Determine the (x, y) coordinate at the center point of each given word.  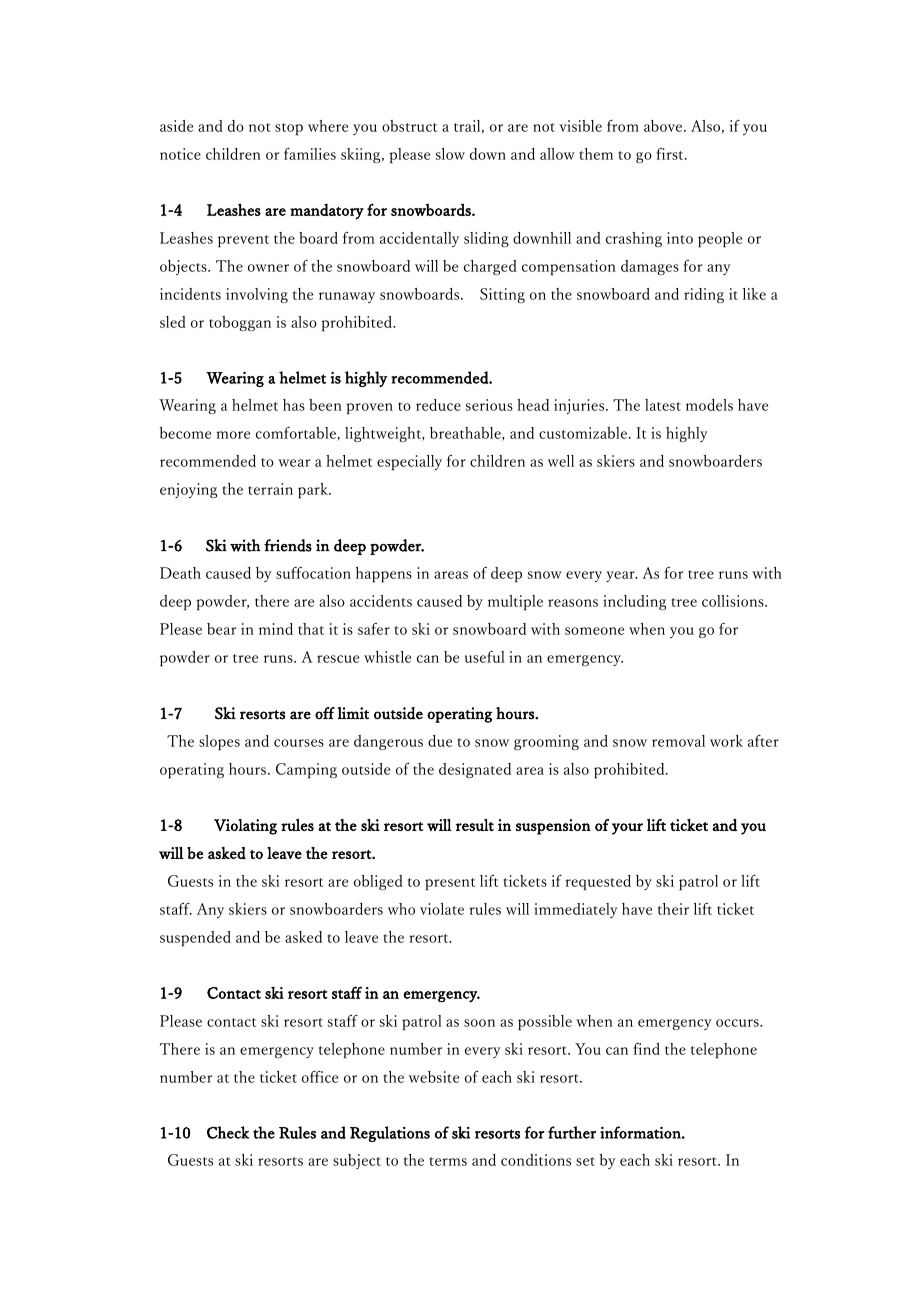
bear (221, 629)
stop (289, 129)
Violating (245, 827)
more (233, 435)
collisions (734, 601)
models (709, 405)
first (671, 154)
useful (485, 657)
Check (228, 1132)
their (673, 909)
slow (450, 154)
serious (489, 405)
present (450, 884)
